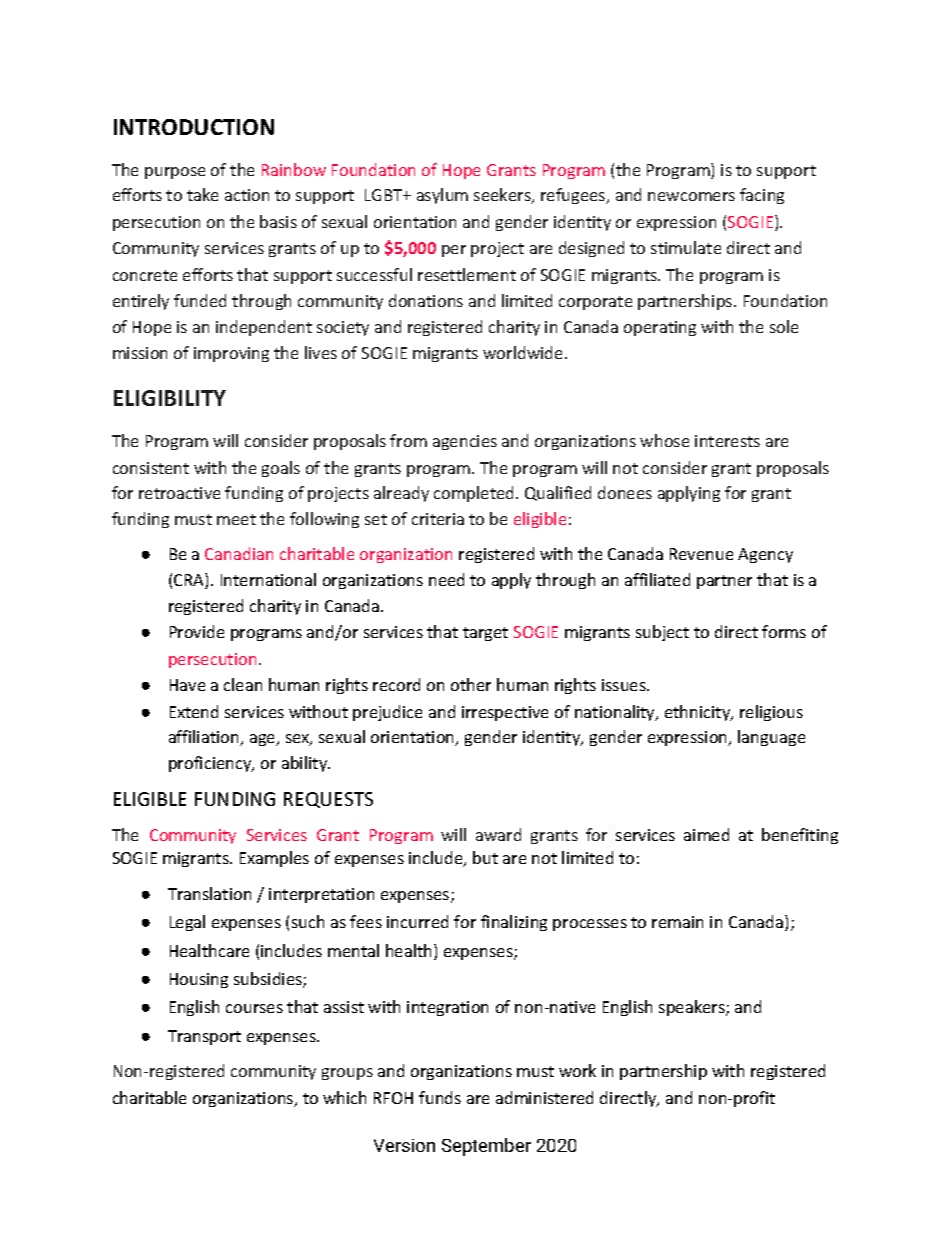  Describe the element at coordinates (204, 1037) in the screenshot. I see `Transport` at that location.
